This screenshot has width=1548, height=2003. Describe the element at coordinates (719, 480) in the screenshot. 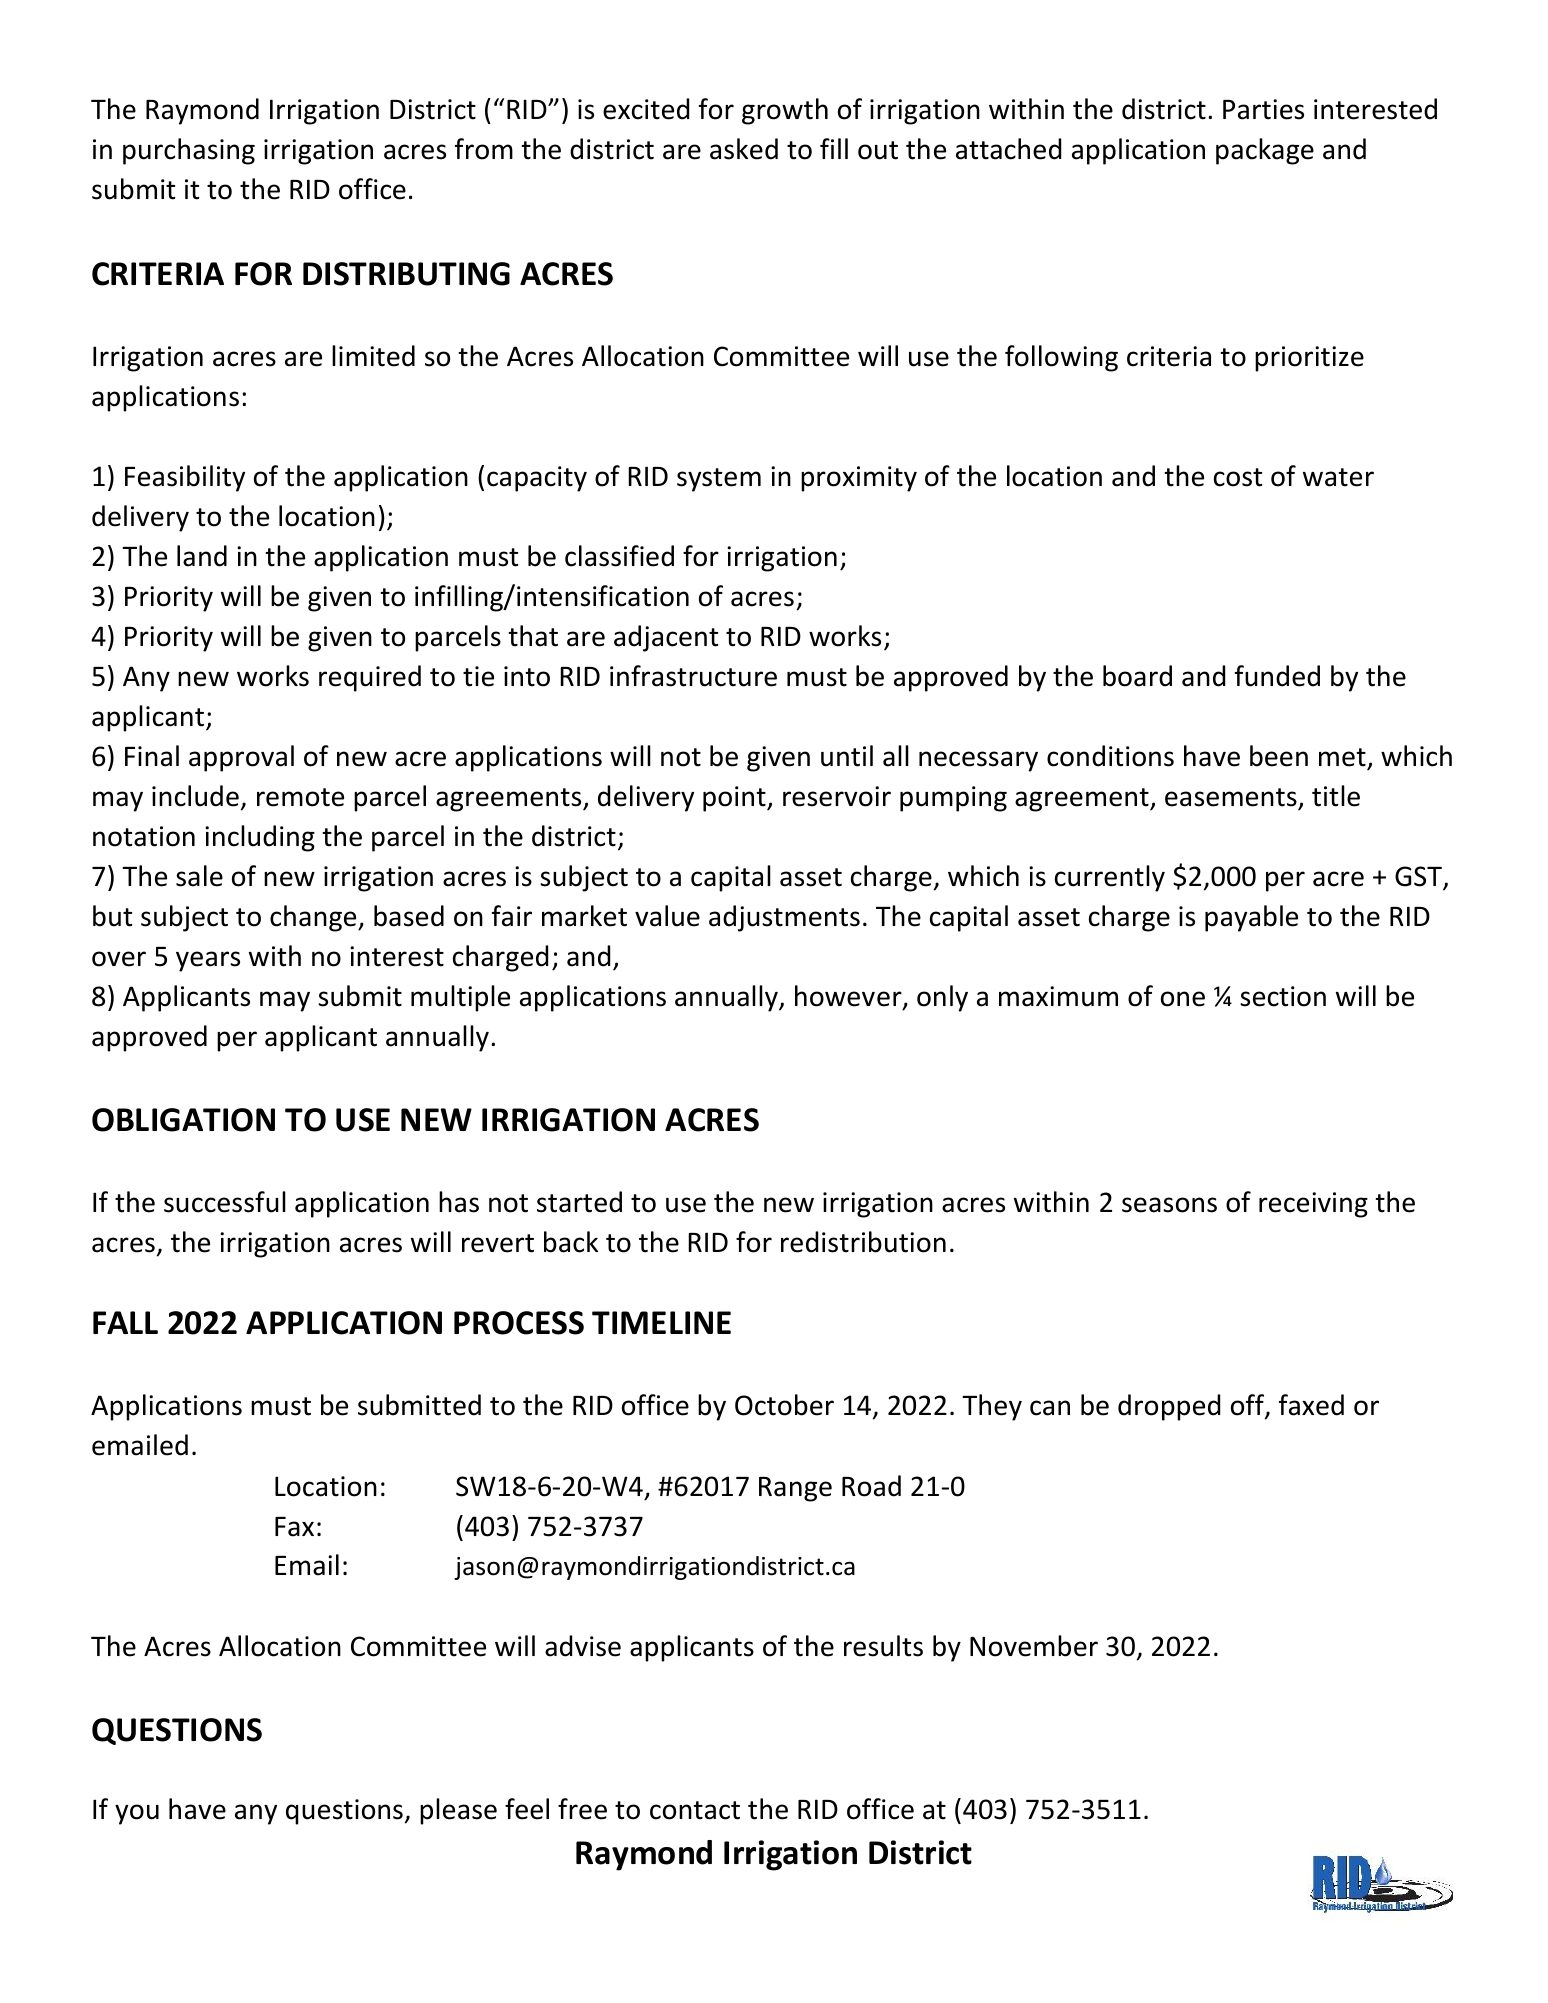

I see `system` at that location.
